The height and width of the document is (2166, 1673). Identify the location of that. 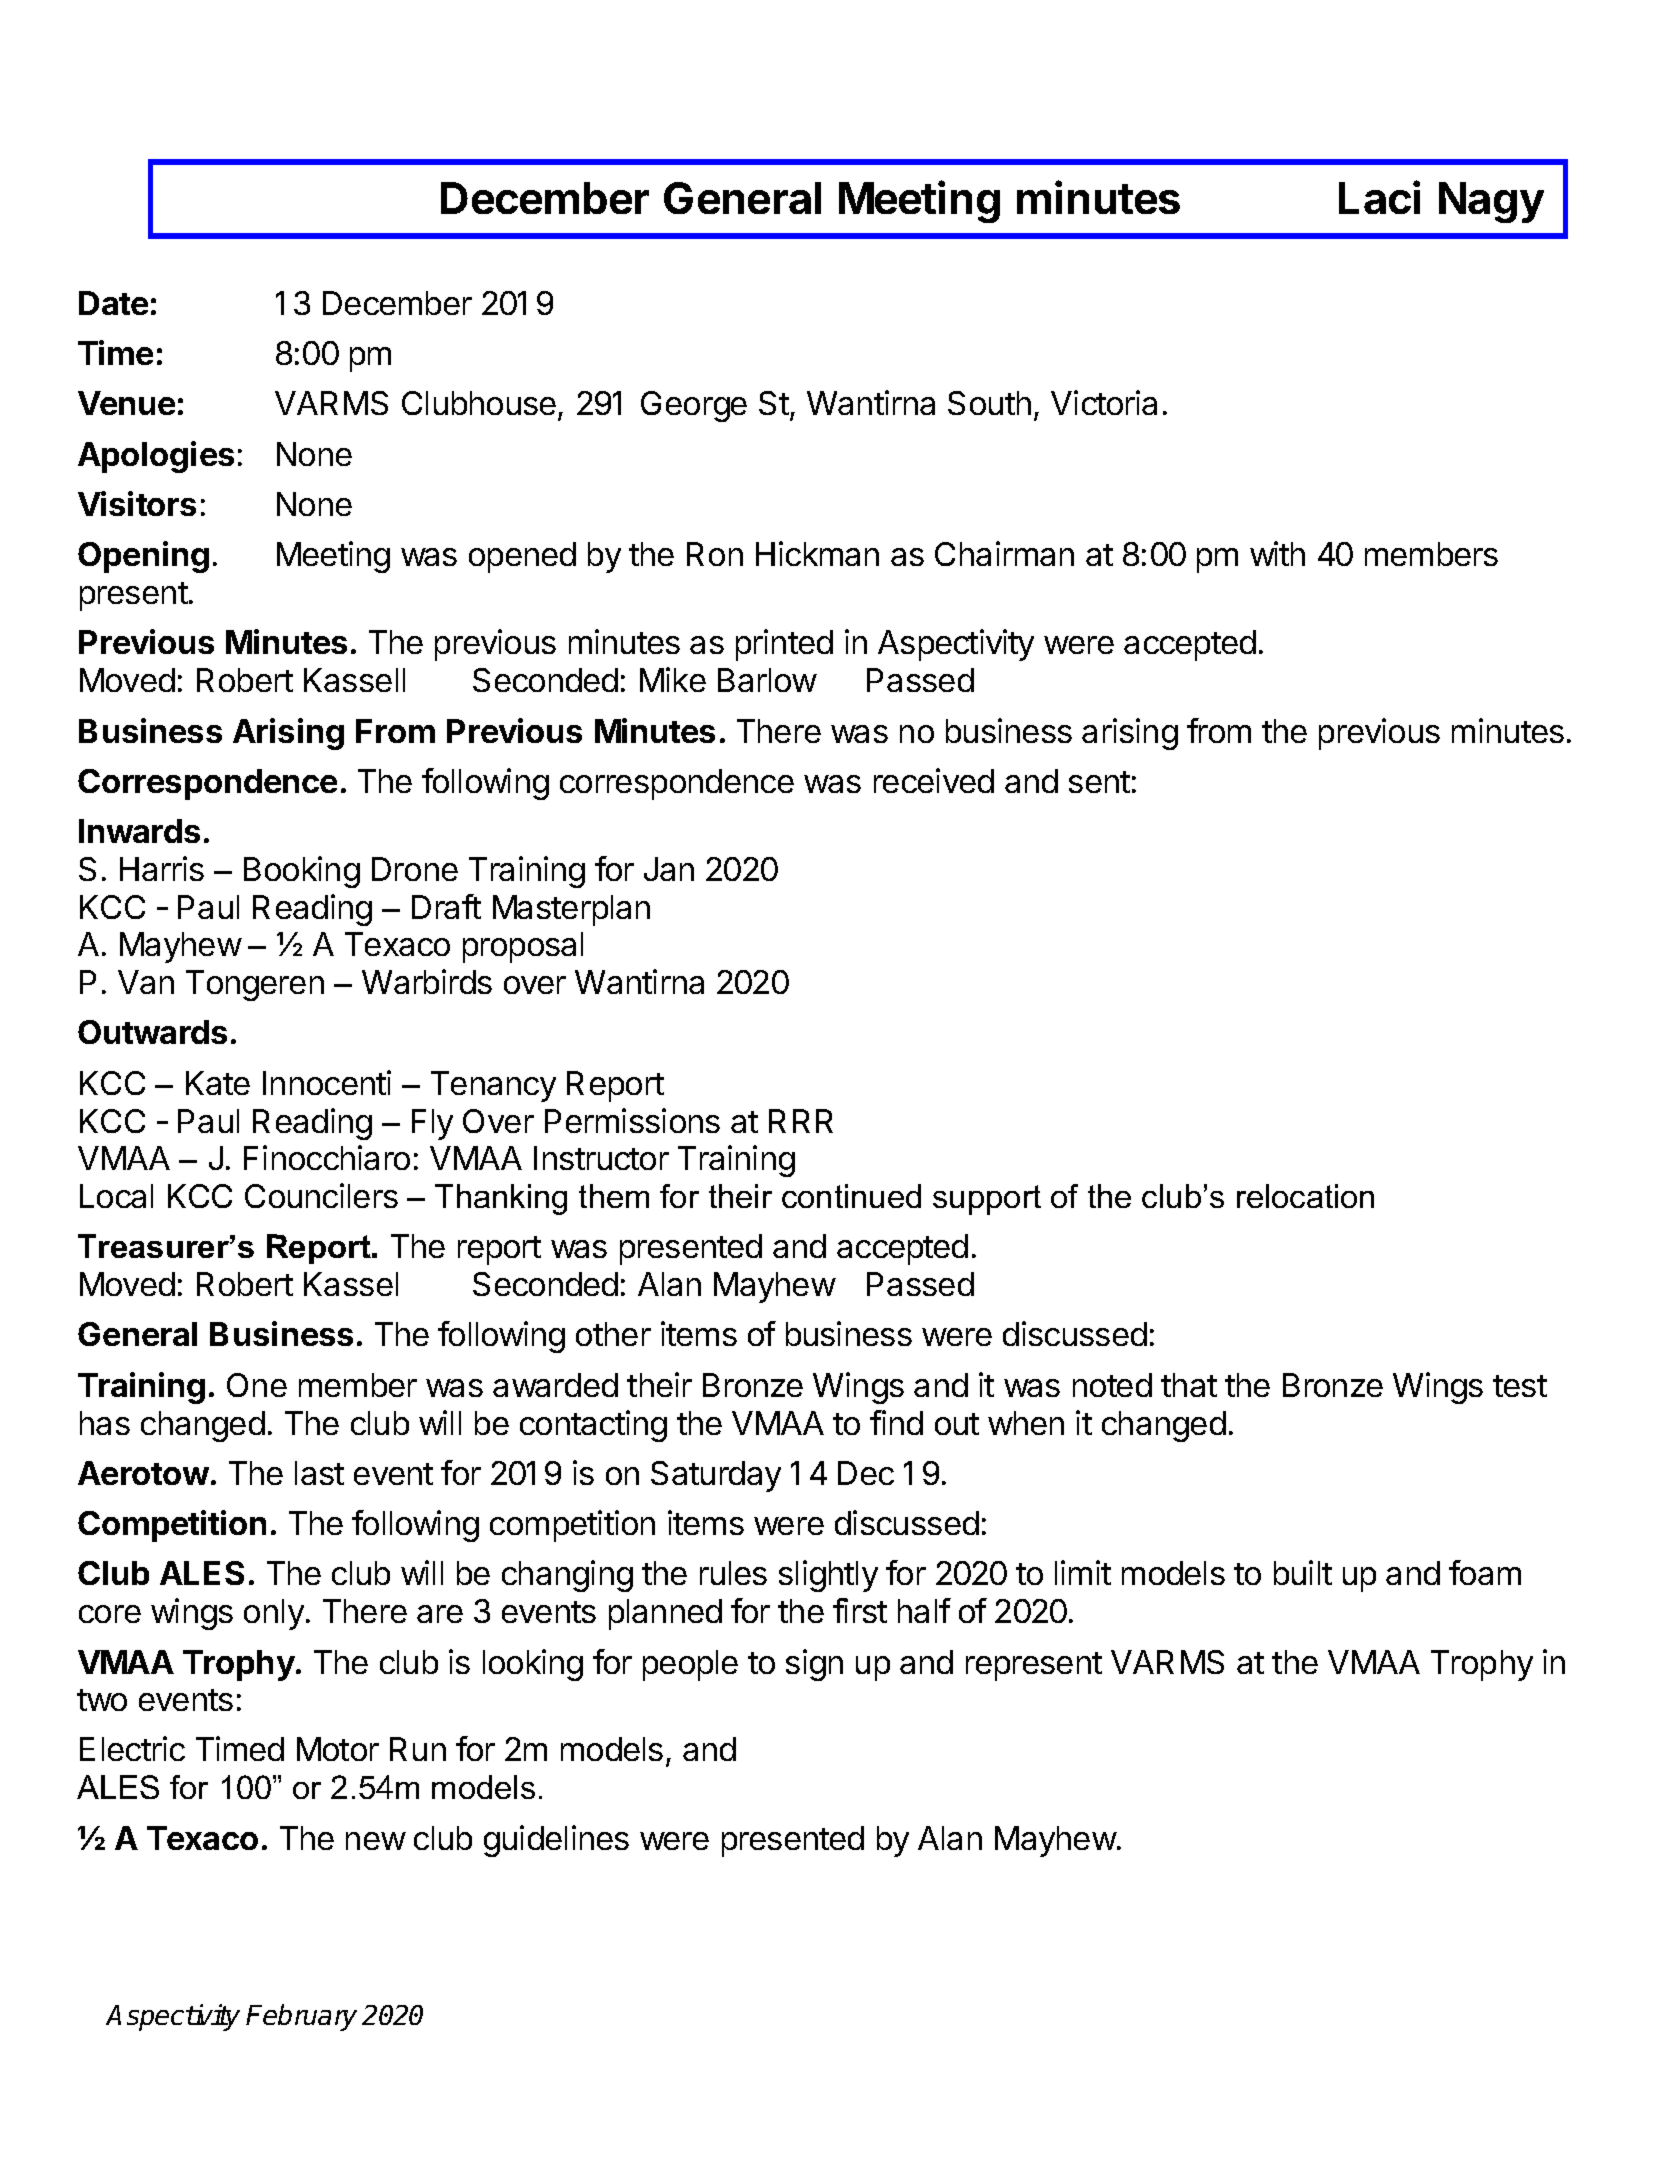
(1189, 1385).
